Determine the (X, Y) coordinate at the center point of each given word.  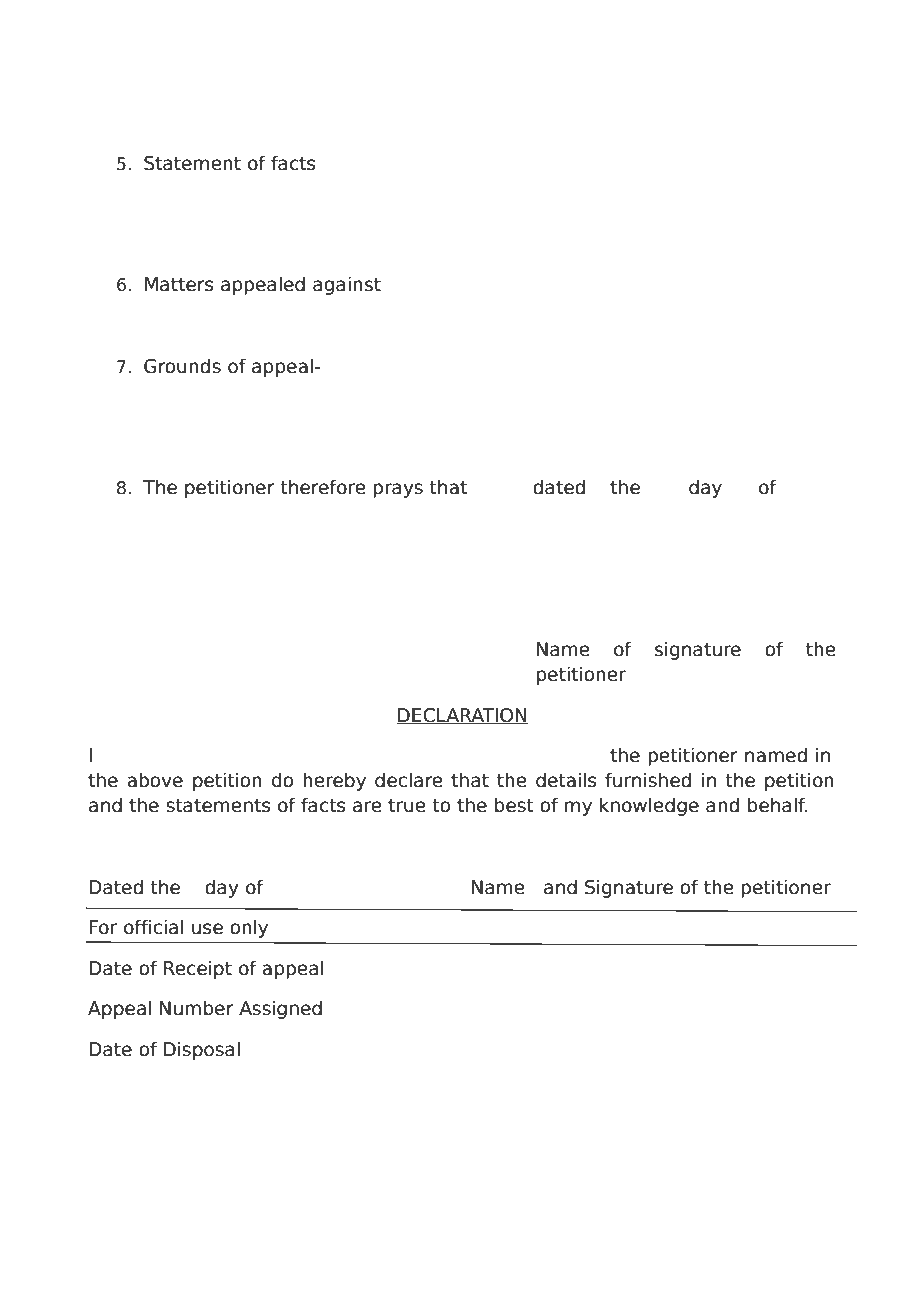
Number (197, 1008)
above (155, 780)
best (514, 805)
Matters (179, 284)
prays (398, 490)
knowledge (649, 806)
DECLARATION (462, 716)
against (347, 285)
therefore (323, 487)
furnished (648, 780)
